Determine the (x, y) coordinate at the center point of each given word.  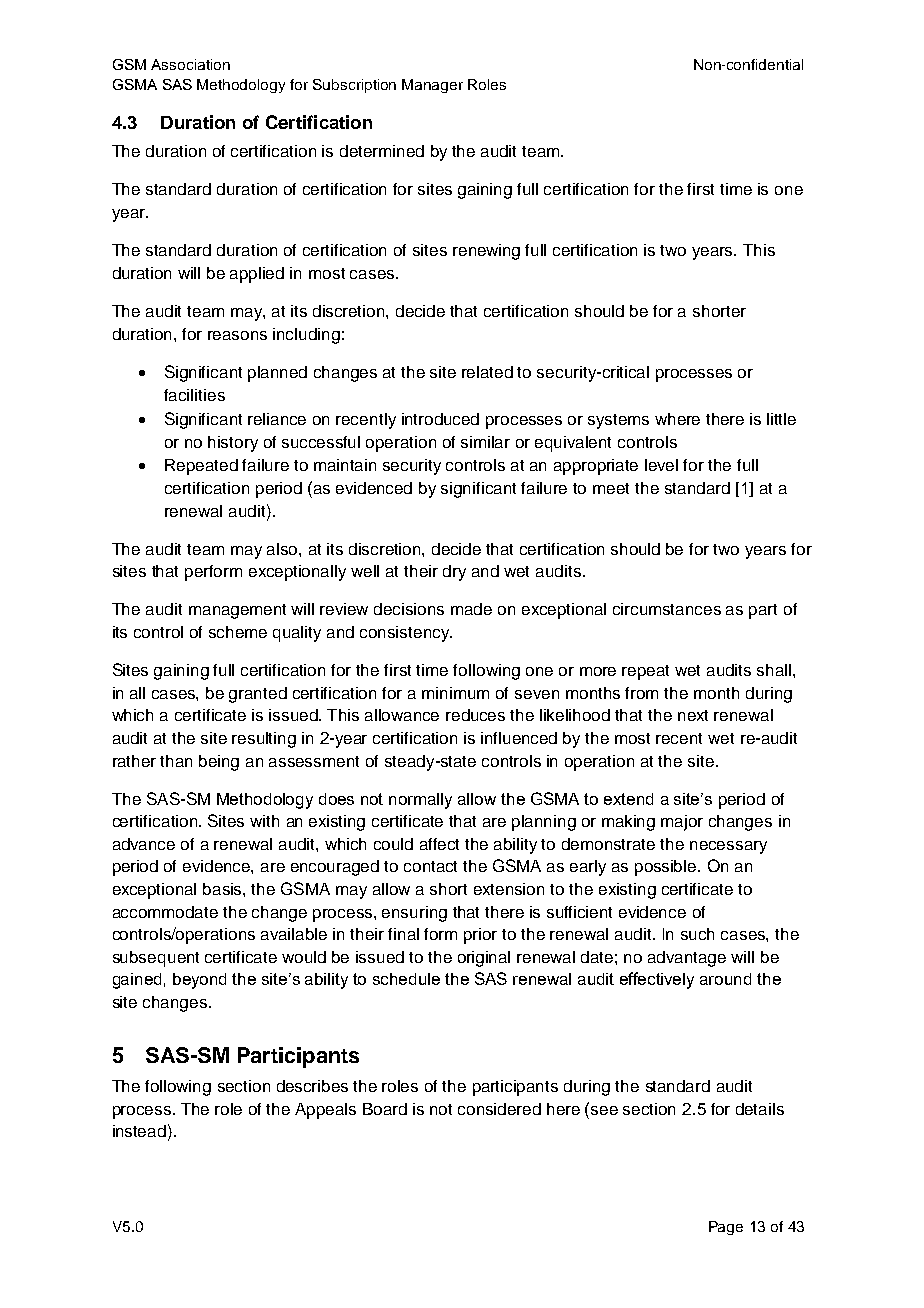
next (693, 715)
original (484, 959)
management (237, 611)
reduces (475, 715)
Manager (432, 86)
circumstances (667, 609)
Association (190, 64)
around (725, 979)
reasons (237, 335)
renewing (486, 252)
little (781, 419)
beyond (199, 981)
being (219, 763)
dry (454, 573)
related (487, 372)
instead (139, 1131)
